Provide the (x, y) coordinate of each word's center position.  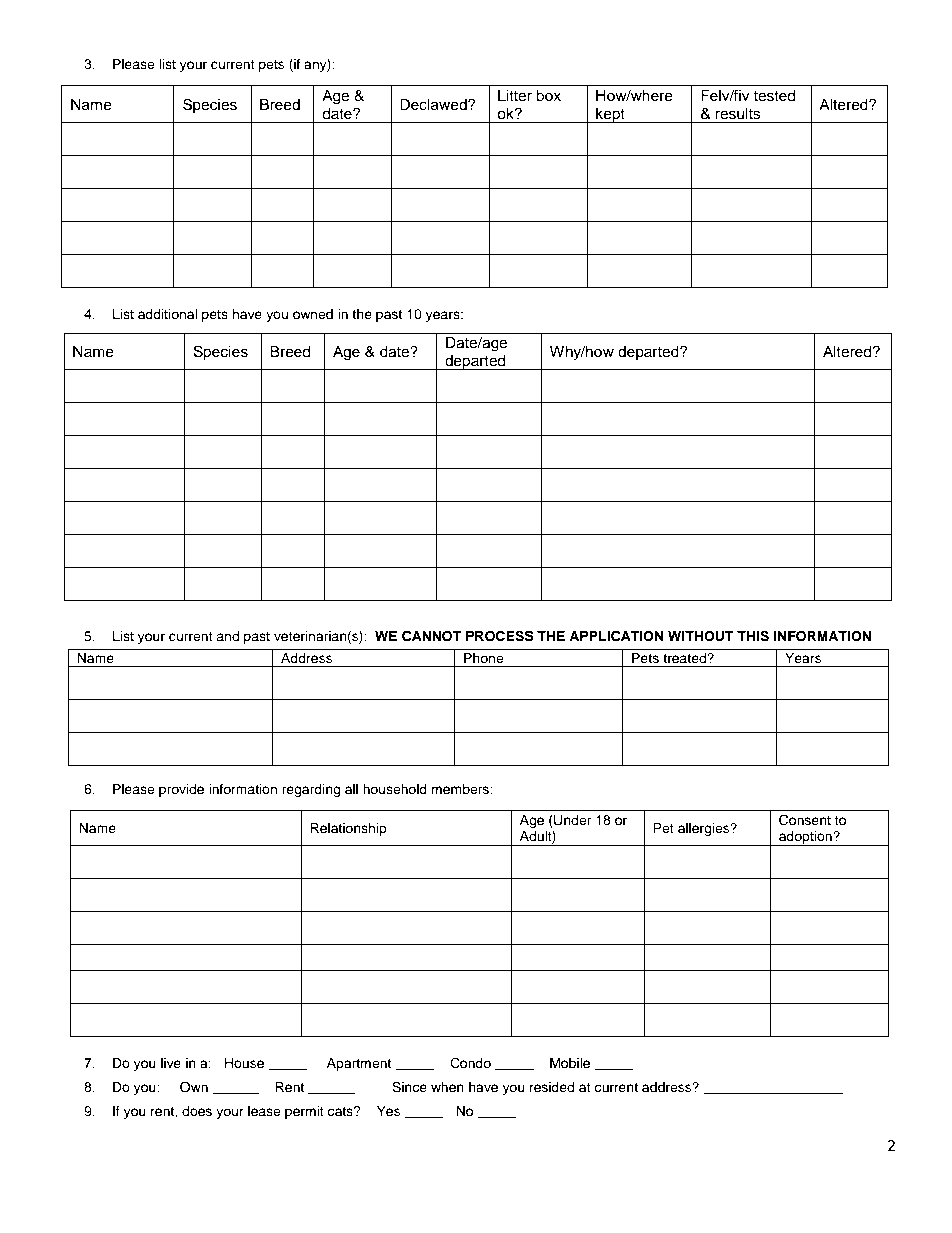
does (197, 1111)
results (738, 114)
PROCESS (500, 636)
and (227, 636)
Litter (515, 96)
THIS (753, 636)
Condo (470, 1063)
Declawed (434, 105)
